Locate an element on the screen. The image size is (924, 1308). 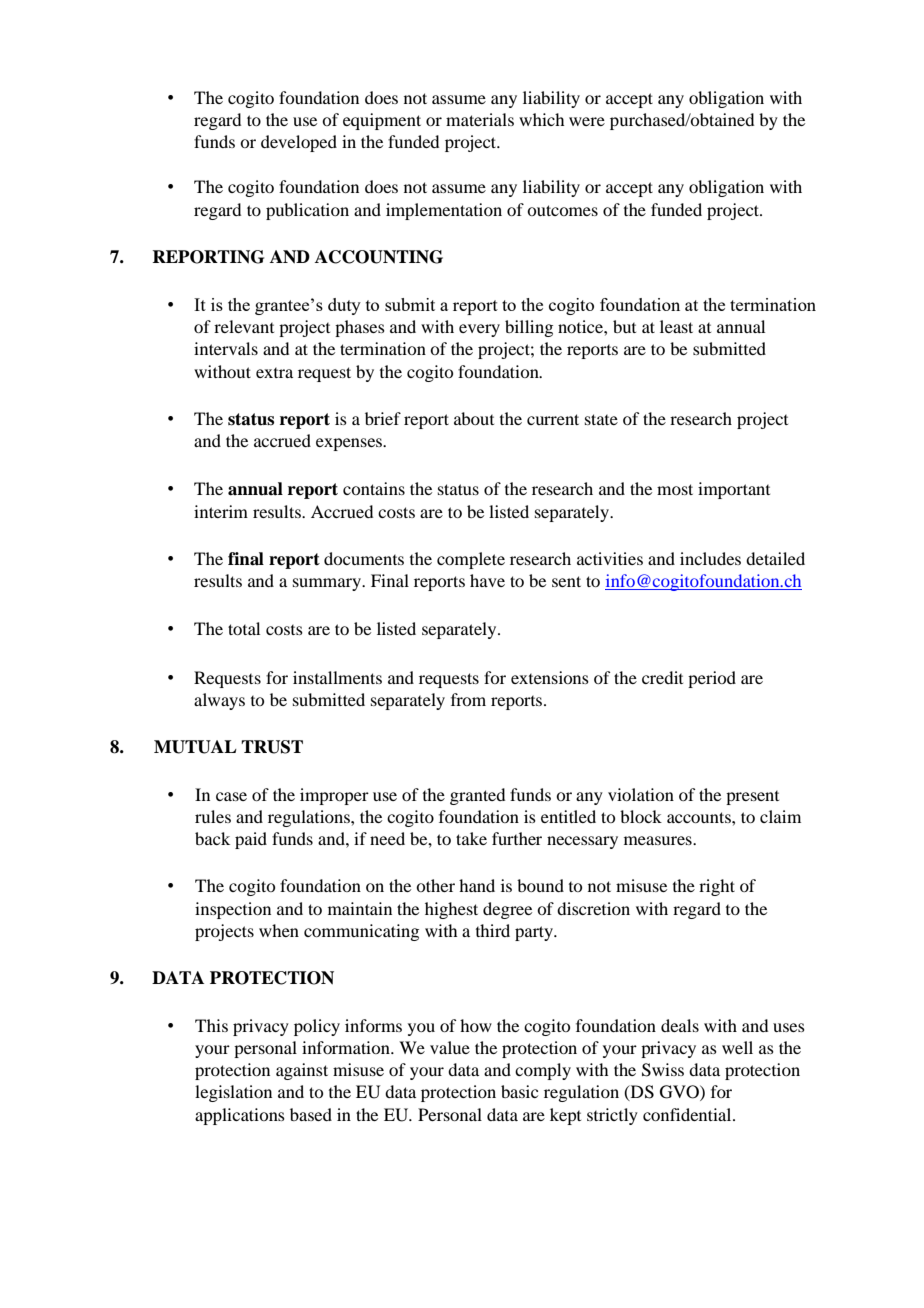
materials is located at coordinates (480, 119).
